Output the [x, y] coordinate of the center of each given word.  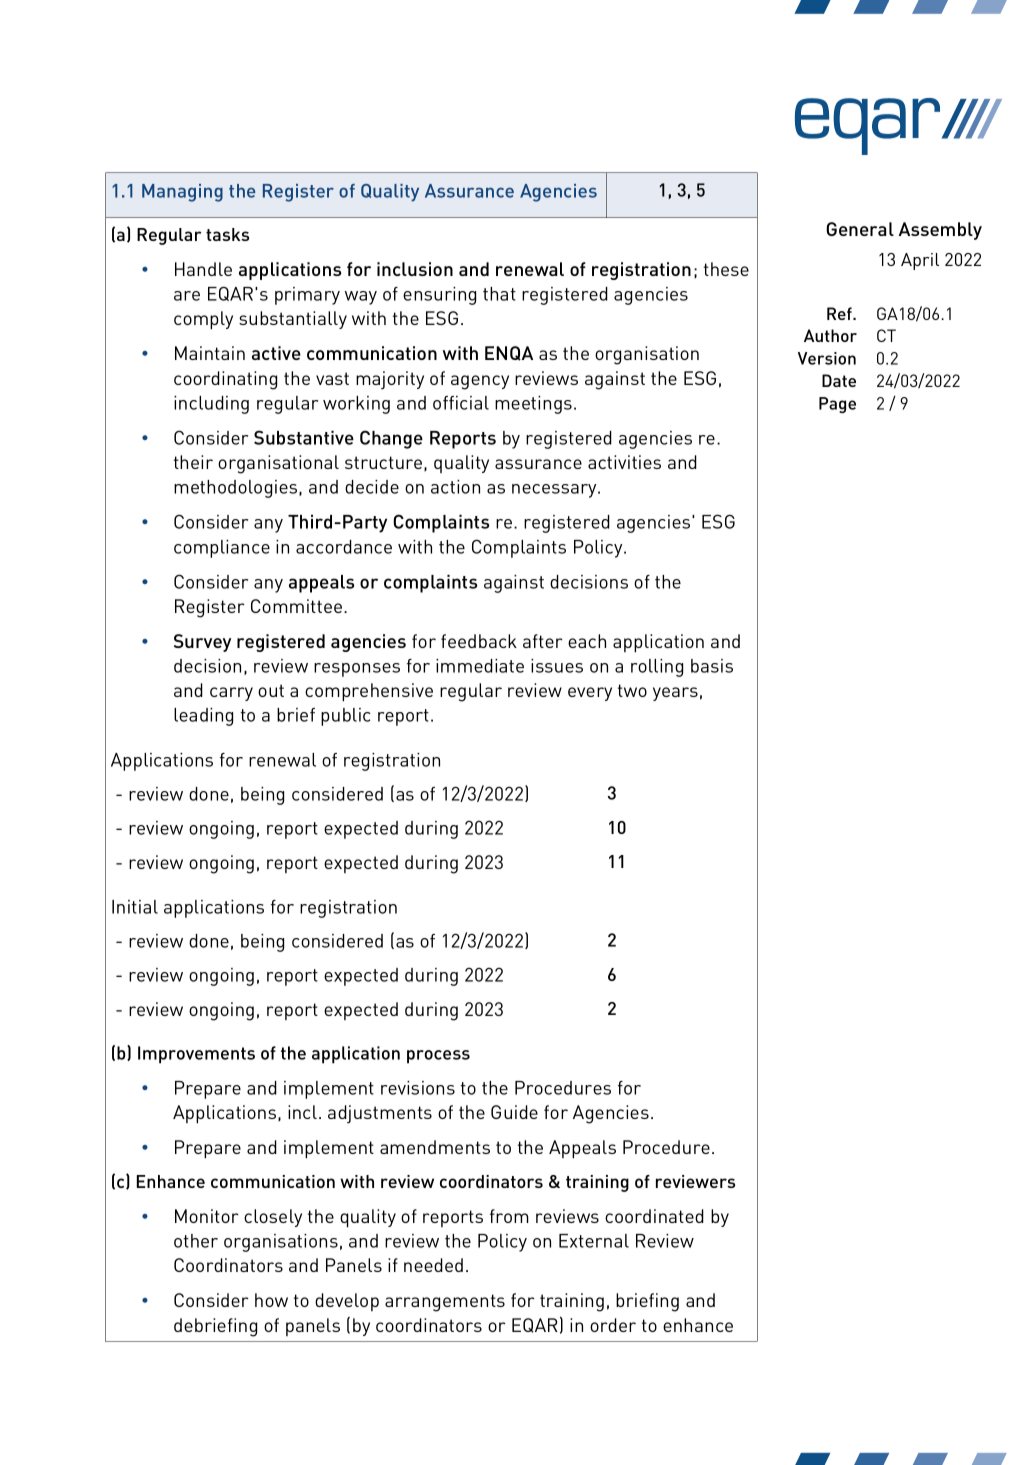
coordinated [654, 1216]
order [613, 1325]
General [860, 229]
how [271, 1300]
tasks [227, 234]
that [499, 294]
